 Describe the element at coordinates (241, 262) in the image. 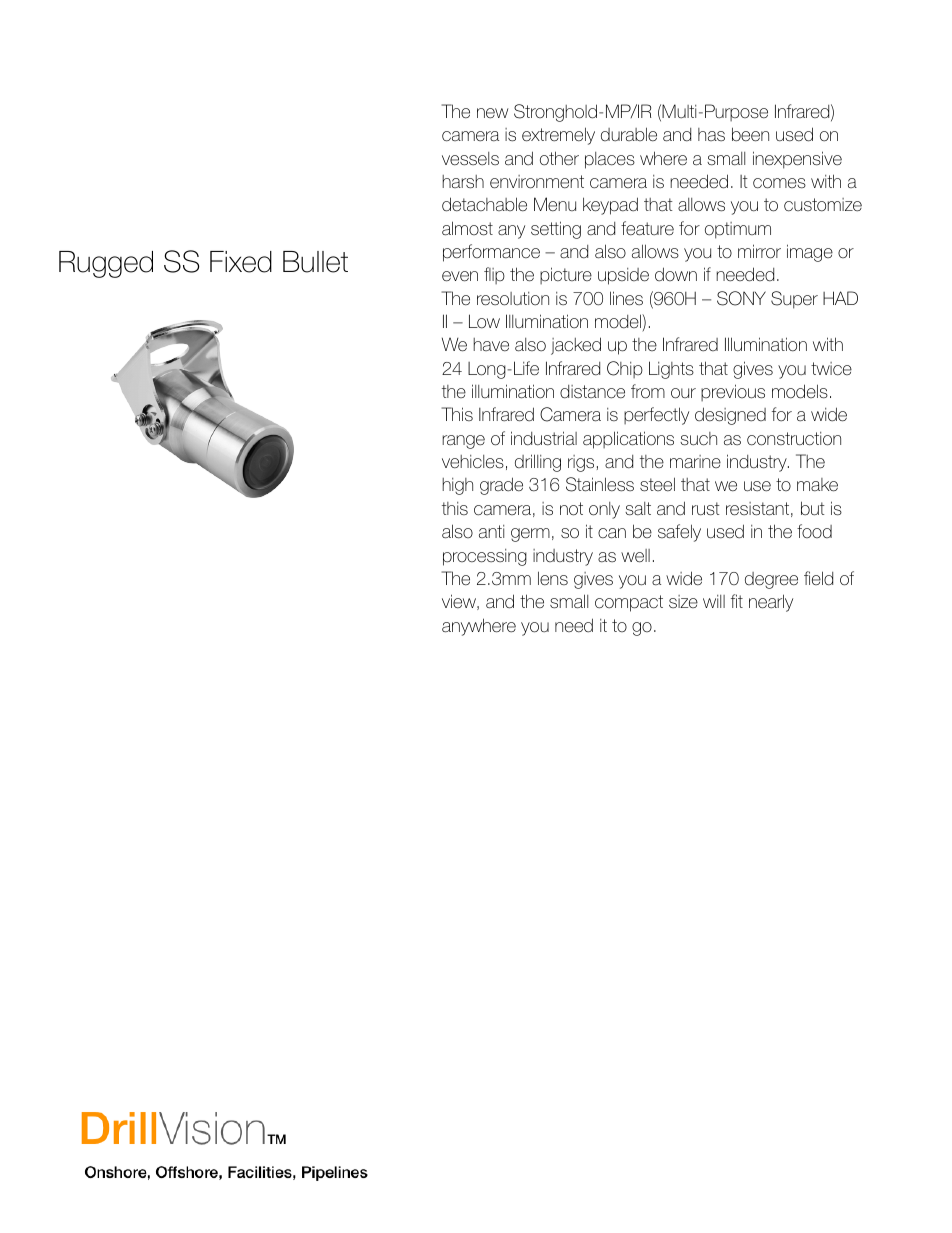

I see `Fixed` at that location.
